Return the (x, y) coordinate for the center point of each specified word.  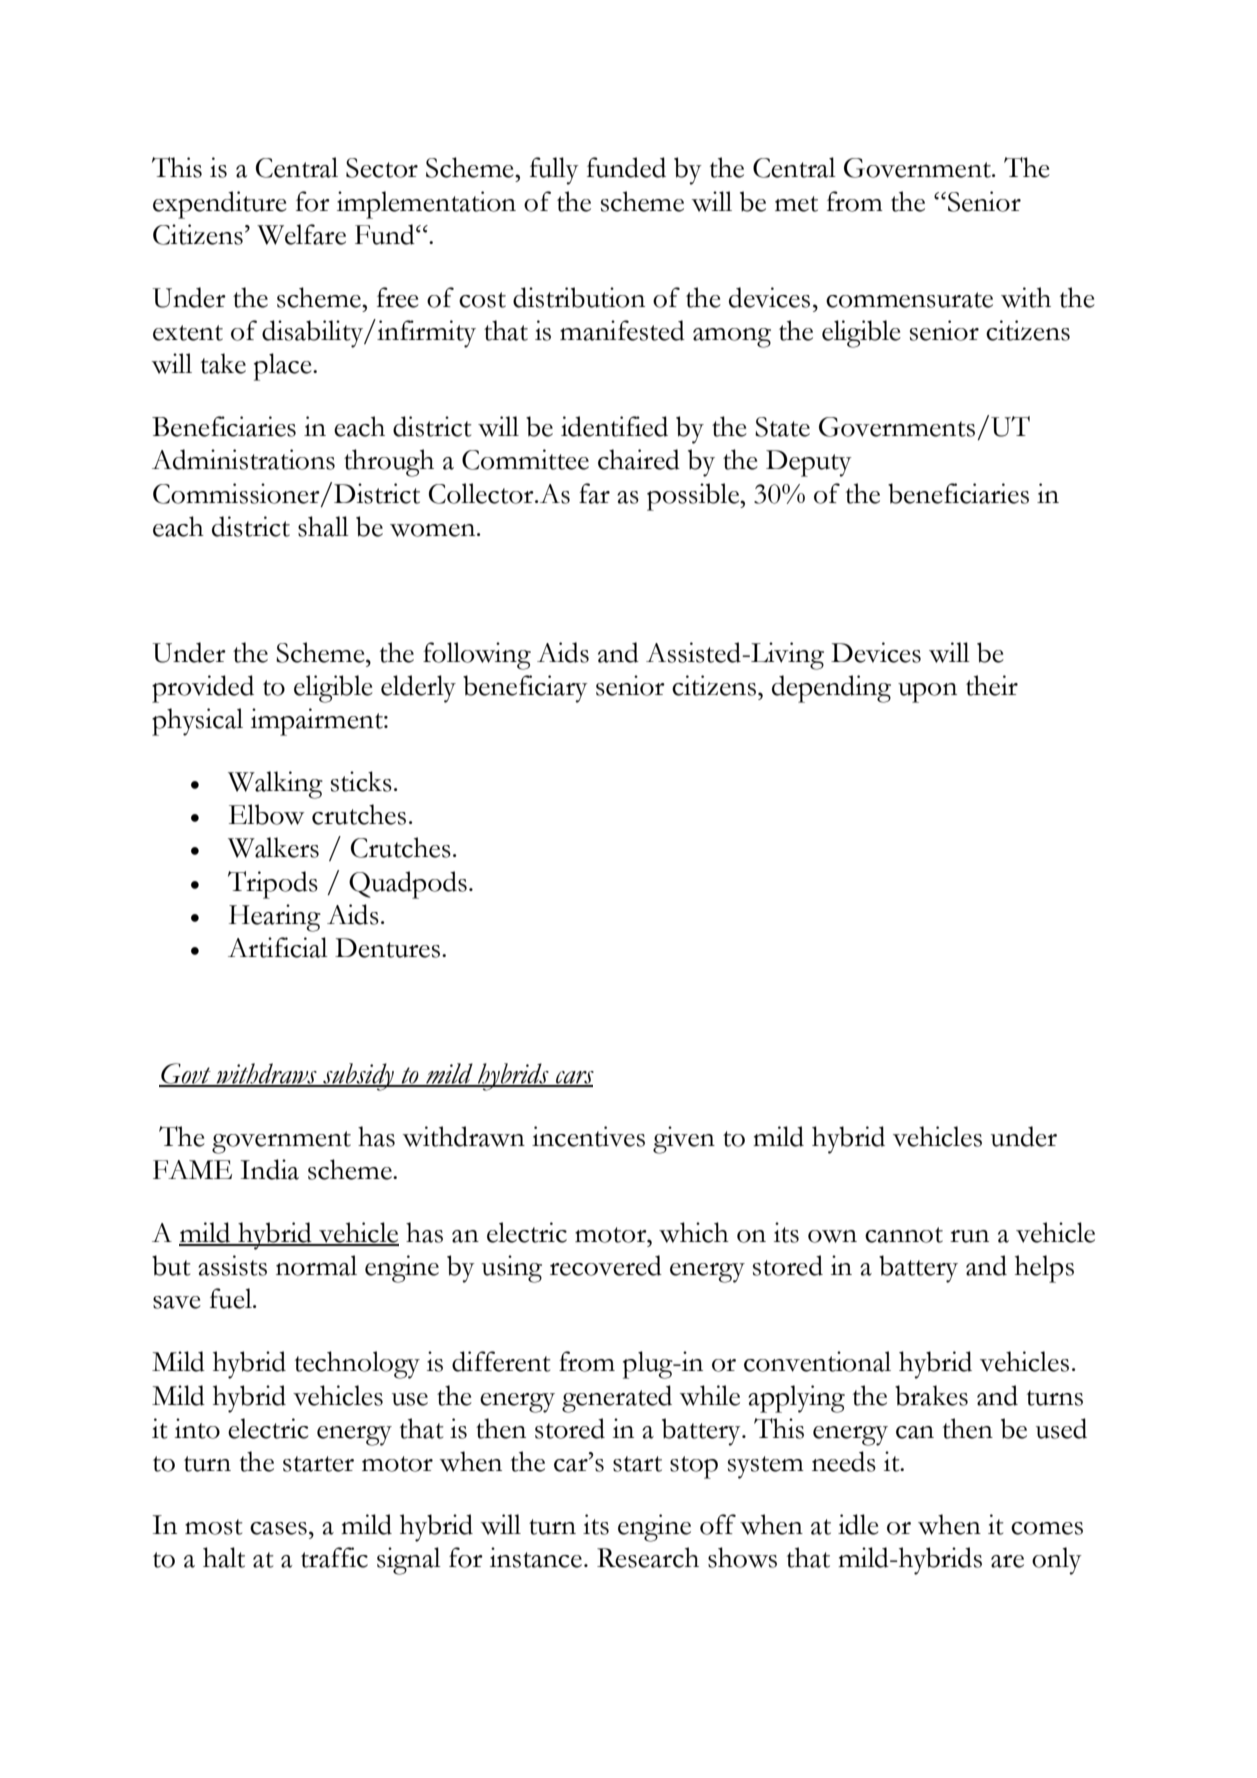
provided (203, 689)
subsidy (358, 1077)
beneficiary (525, 689)
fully (554, 171)
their (992, 685)
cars (574, 1078)
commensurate (909, 300)
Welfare (301, 234)
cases (278, 1528)
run (969, 1236)
